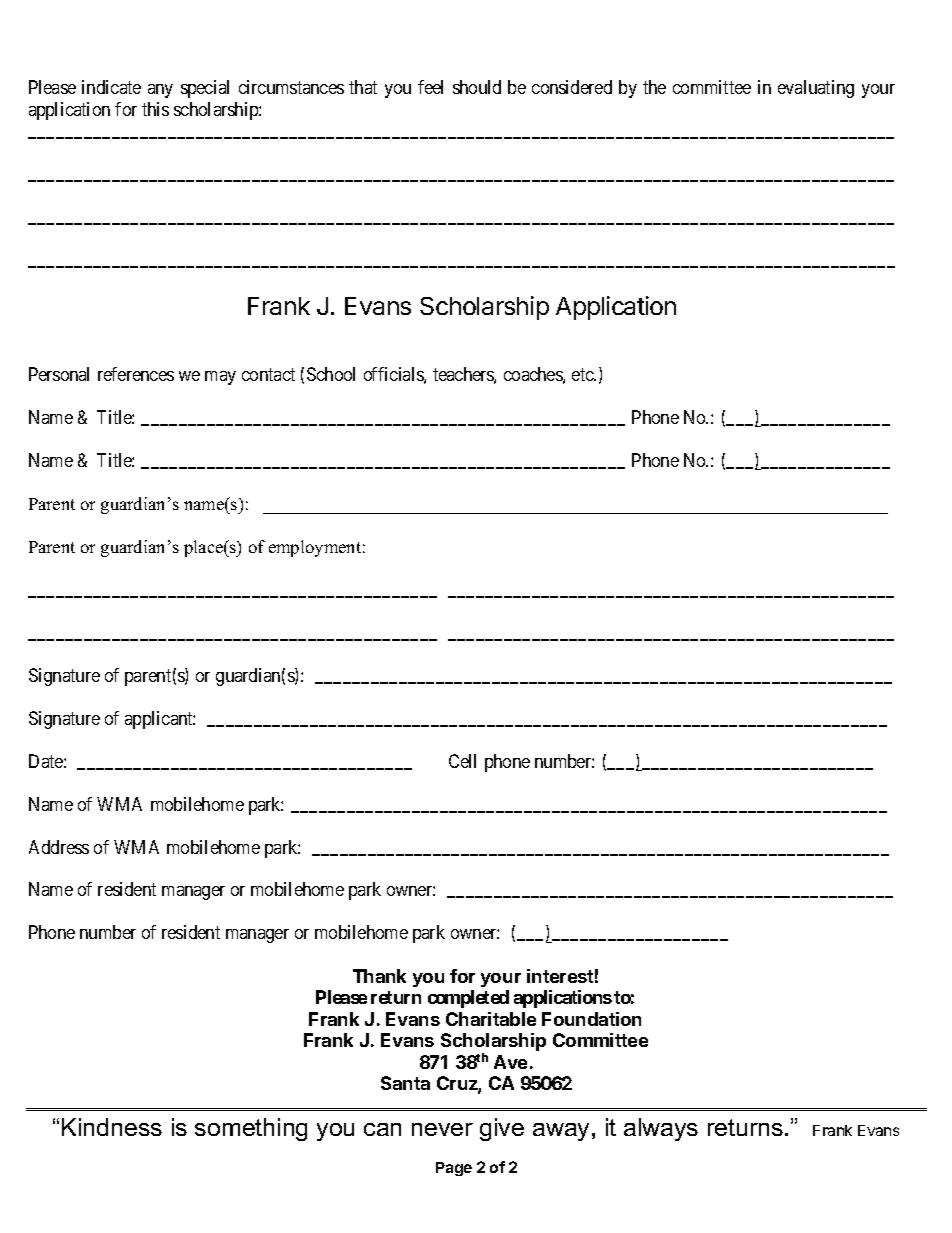 This image has height=1233, width=952. What do you see at coordinates (468, 999) in the image?
I see `completed` at bounding box center [468, 999].
